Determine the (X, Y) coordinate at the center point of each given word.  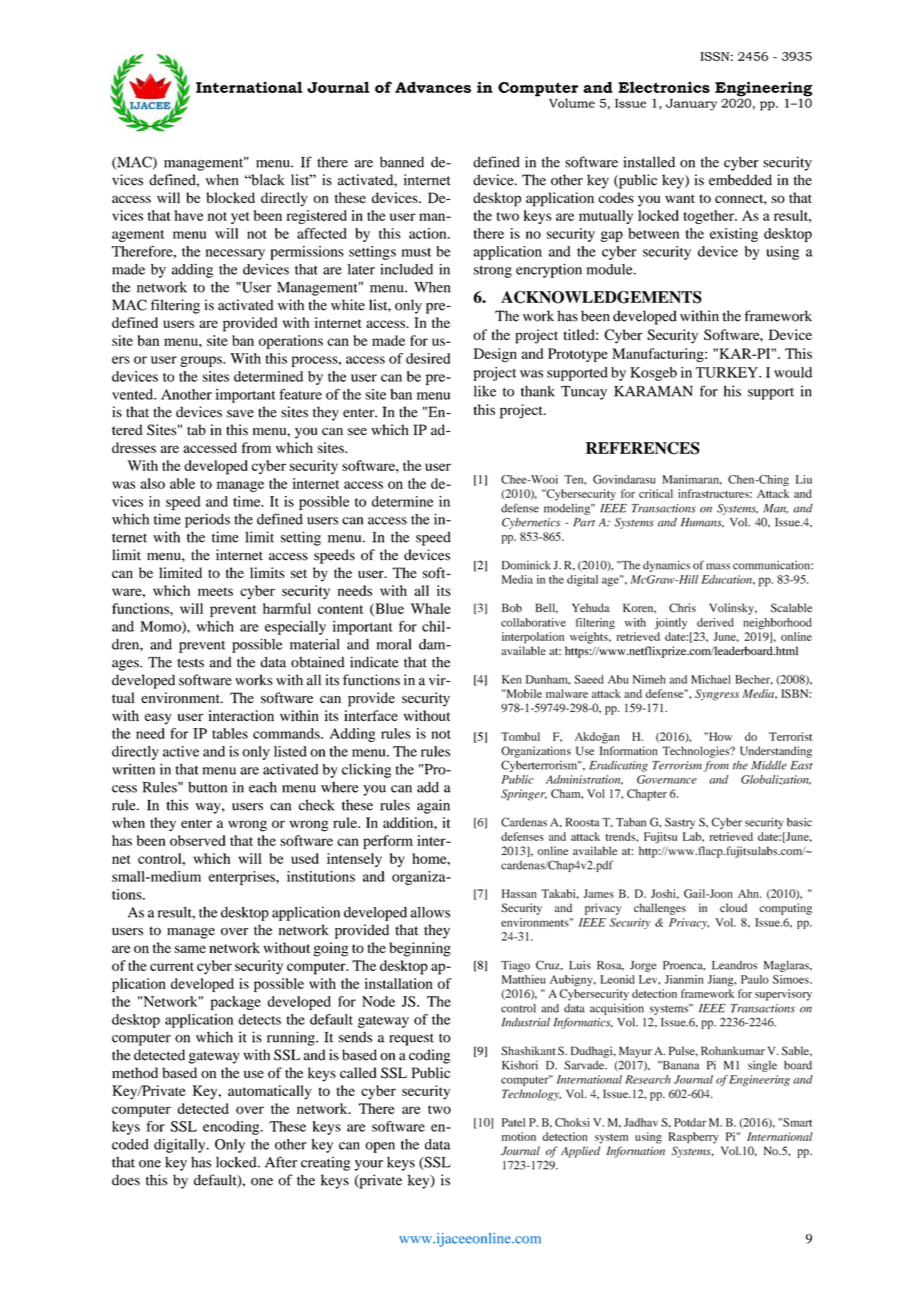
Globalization (776, 780)
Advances (433, 87)
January (691, 105)
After (281, 1162)
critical (656, 493)
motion (519, 1136)
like (485, 391)
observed (198, 840)
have (189, 215)
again (433, 806)
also (152, 483)
